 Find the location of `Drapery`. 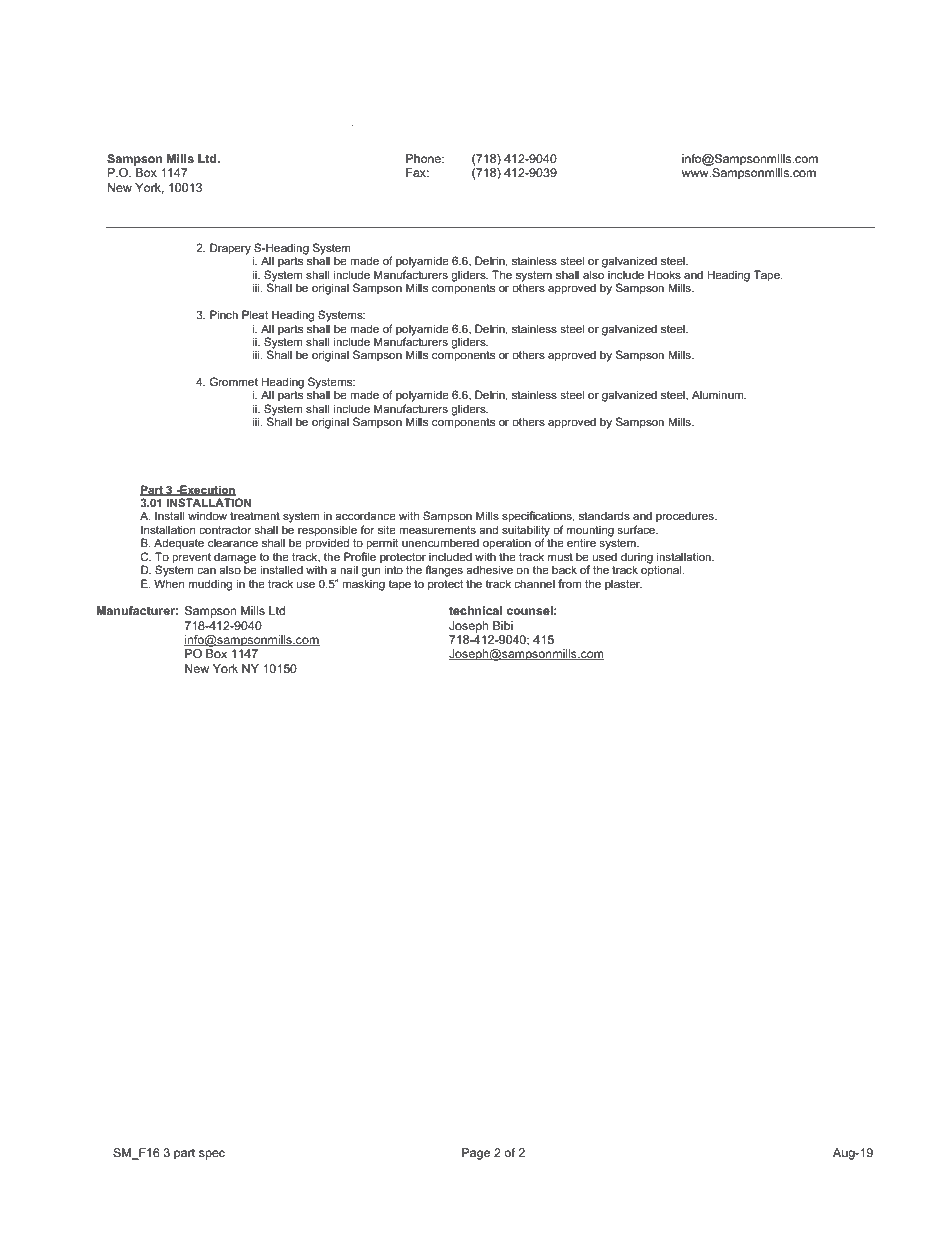

Drapery is located at coordinates (230, 249).
